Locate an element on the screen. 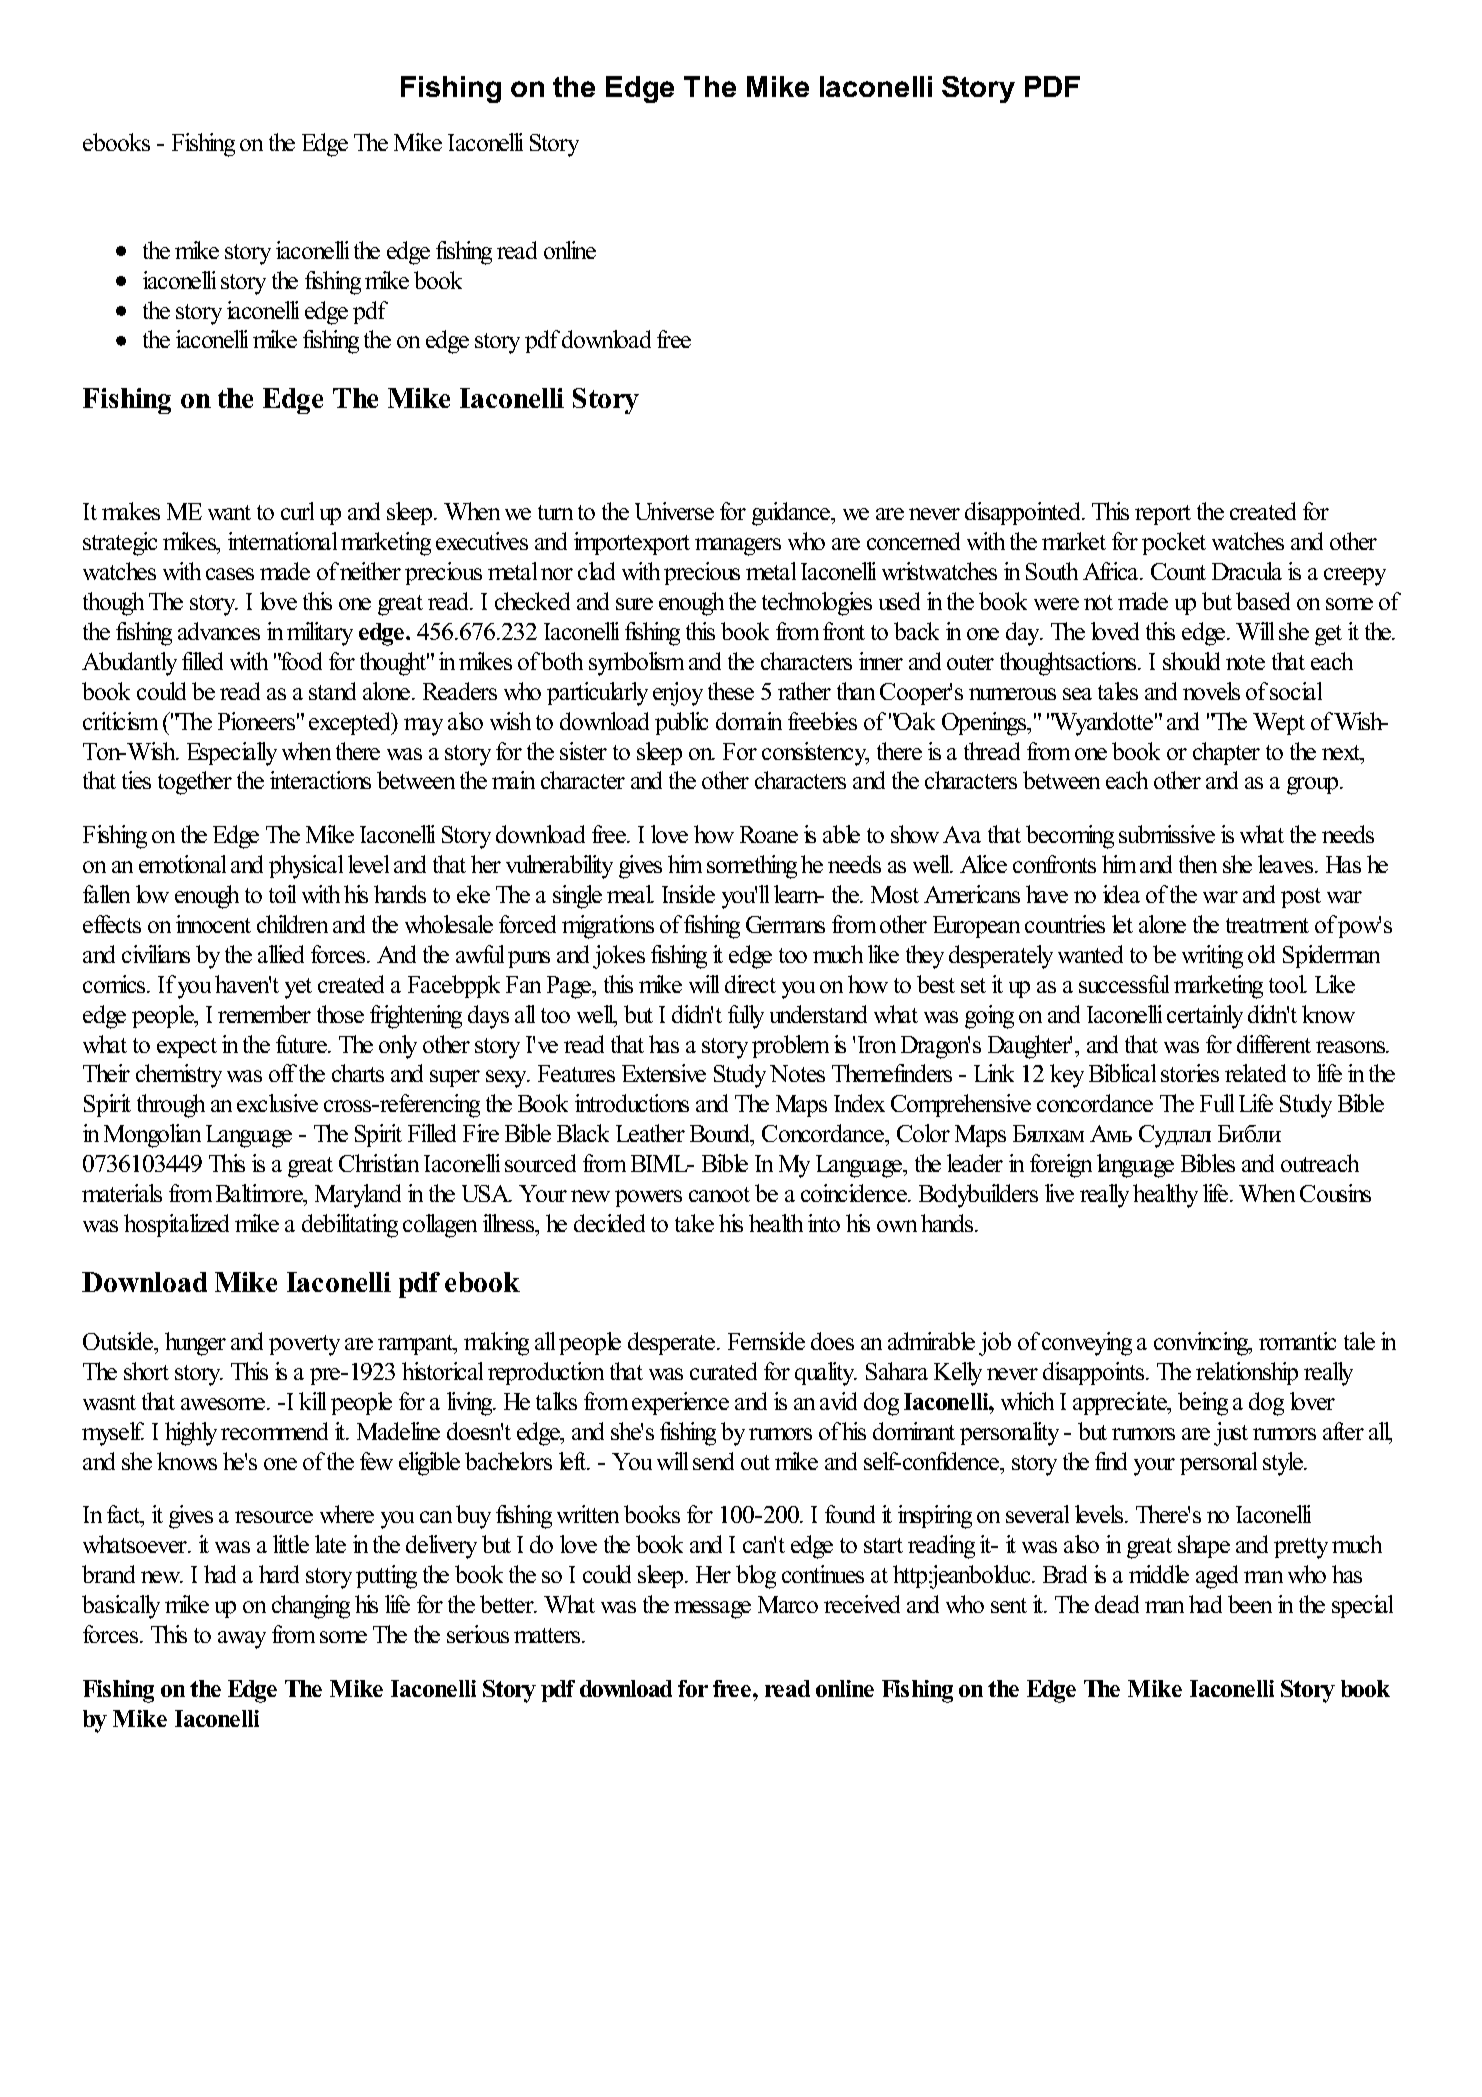 The height and width of the screenshot is (2097, 1482). foreign is located at coordinates (1061, 1166).
